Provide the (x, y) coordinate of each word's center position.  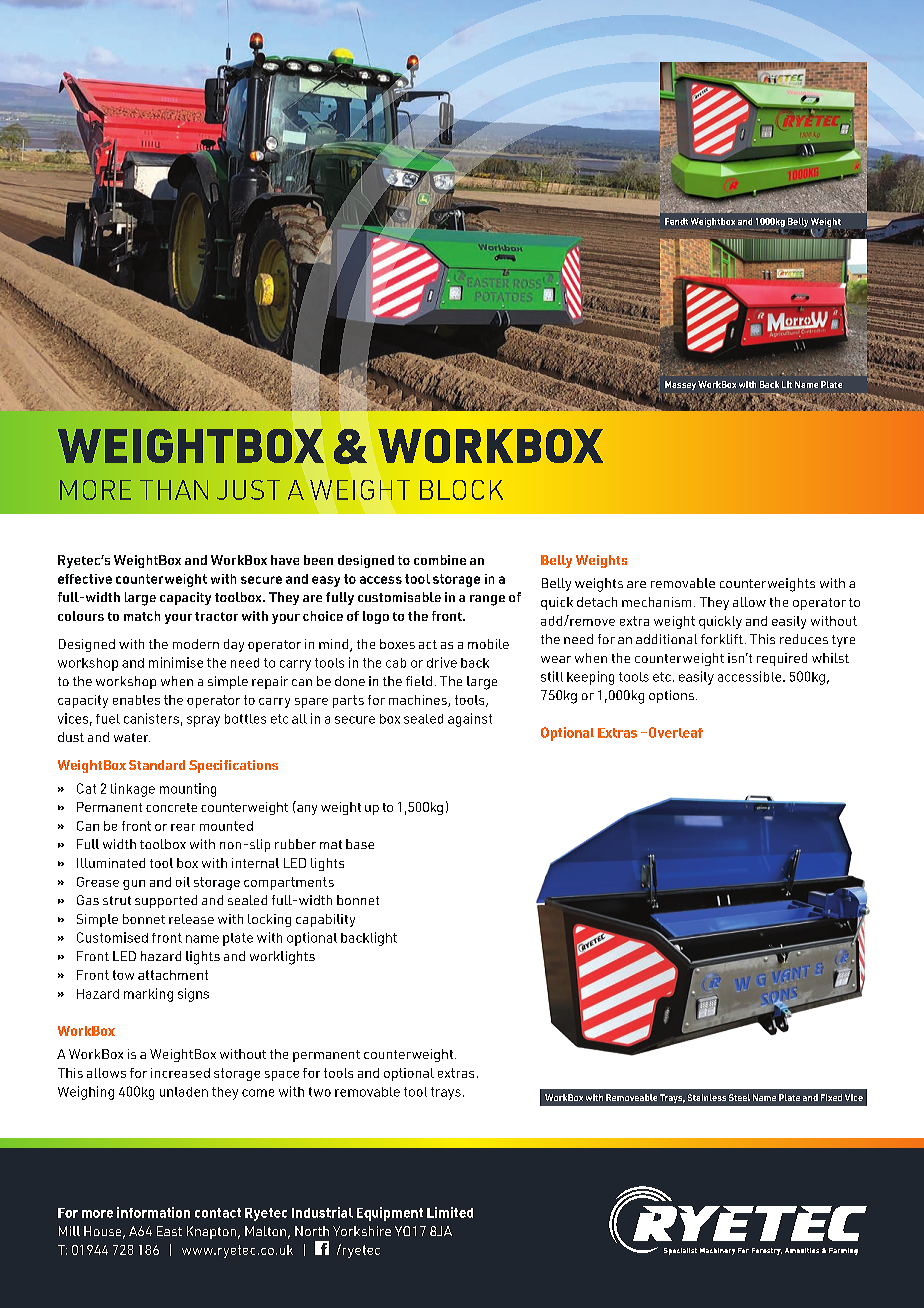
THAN (174, 490)
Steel (739, 1097)
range (487, 600)
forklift (722, 639)
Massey (680, 385)
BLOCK (461, 490)
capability (325, 920)
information (153, 1212)
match (142, 616)
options (671, 696)
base (360, 844)
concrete (171, 807)
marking (148, 995)
